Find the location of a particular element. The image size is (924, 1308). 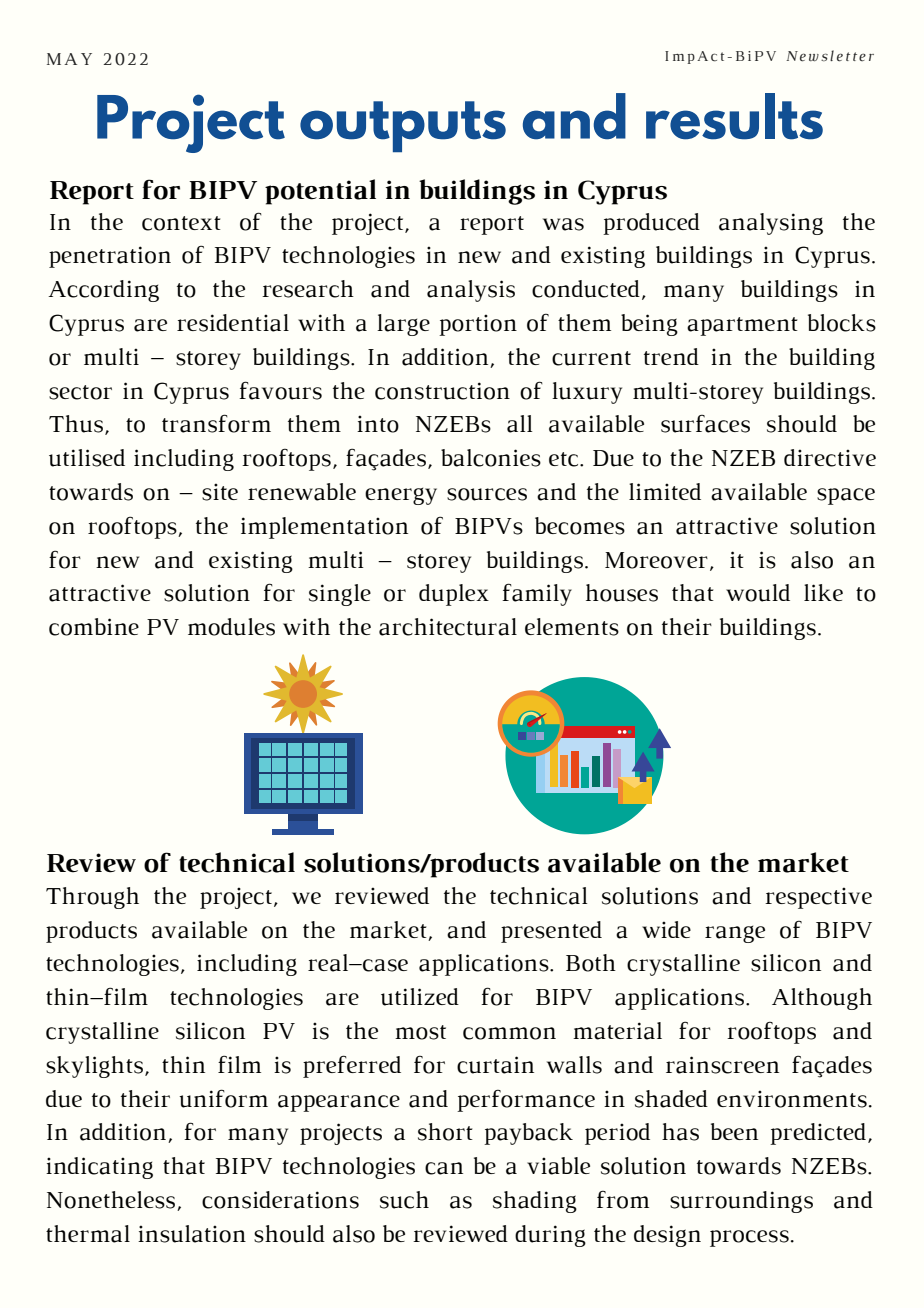

architectural is located at coordinates (448, 627).
